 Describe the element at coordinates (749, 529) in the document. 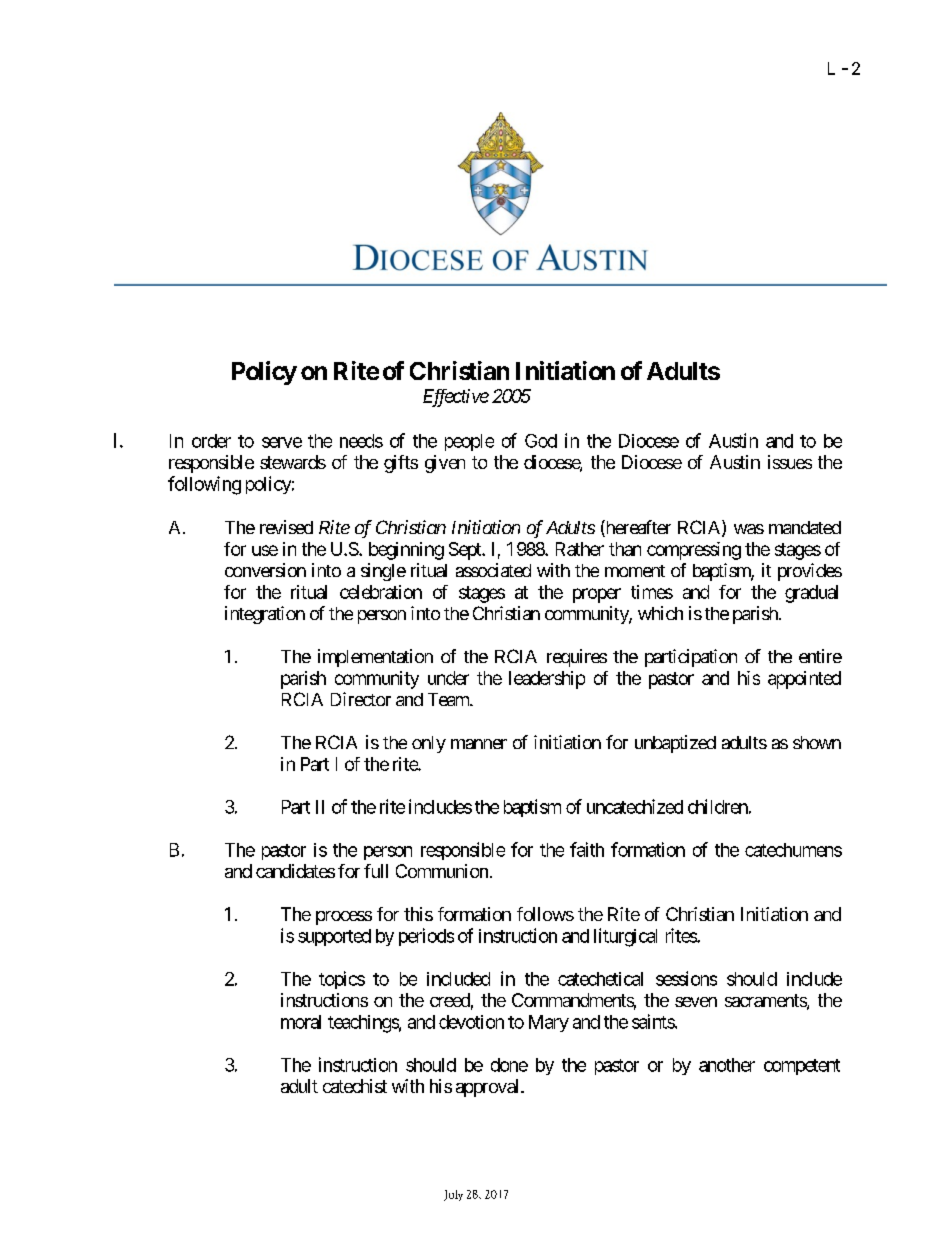

I see `was` at that location.
